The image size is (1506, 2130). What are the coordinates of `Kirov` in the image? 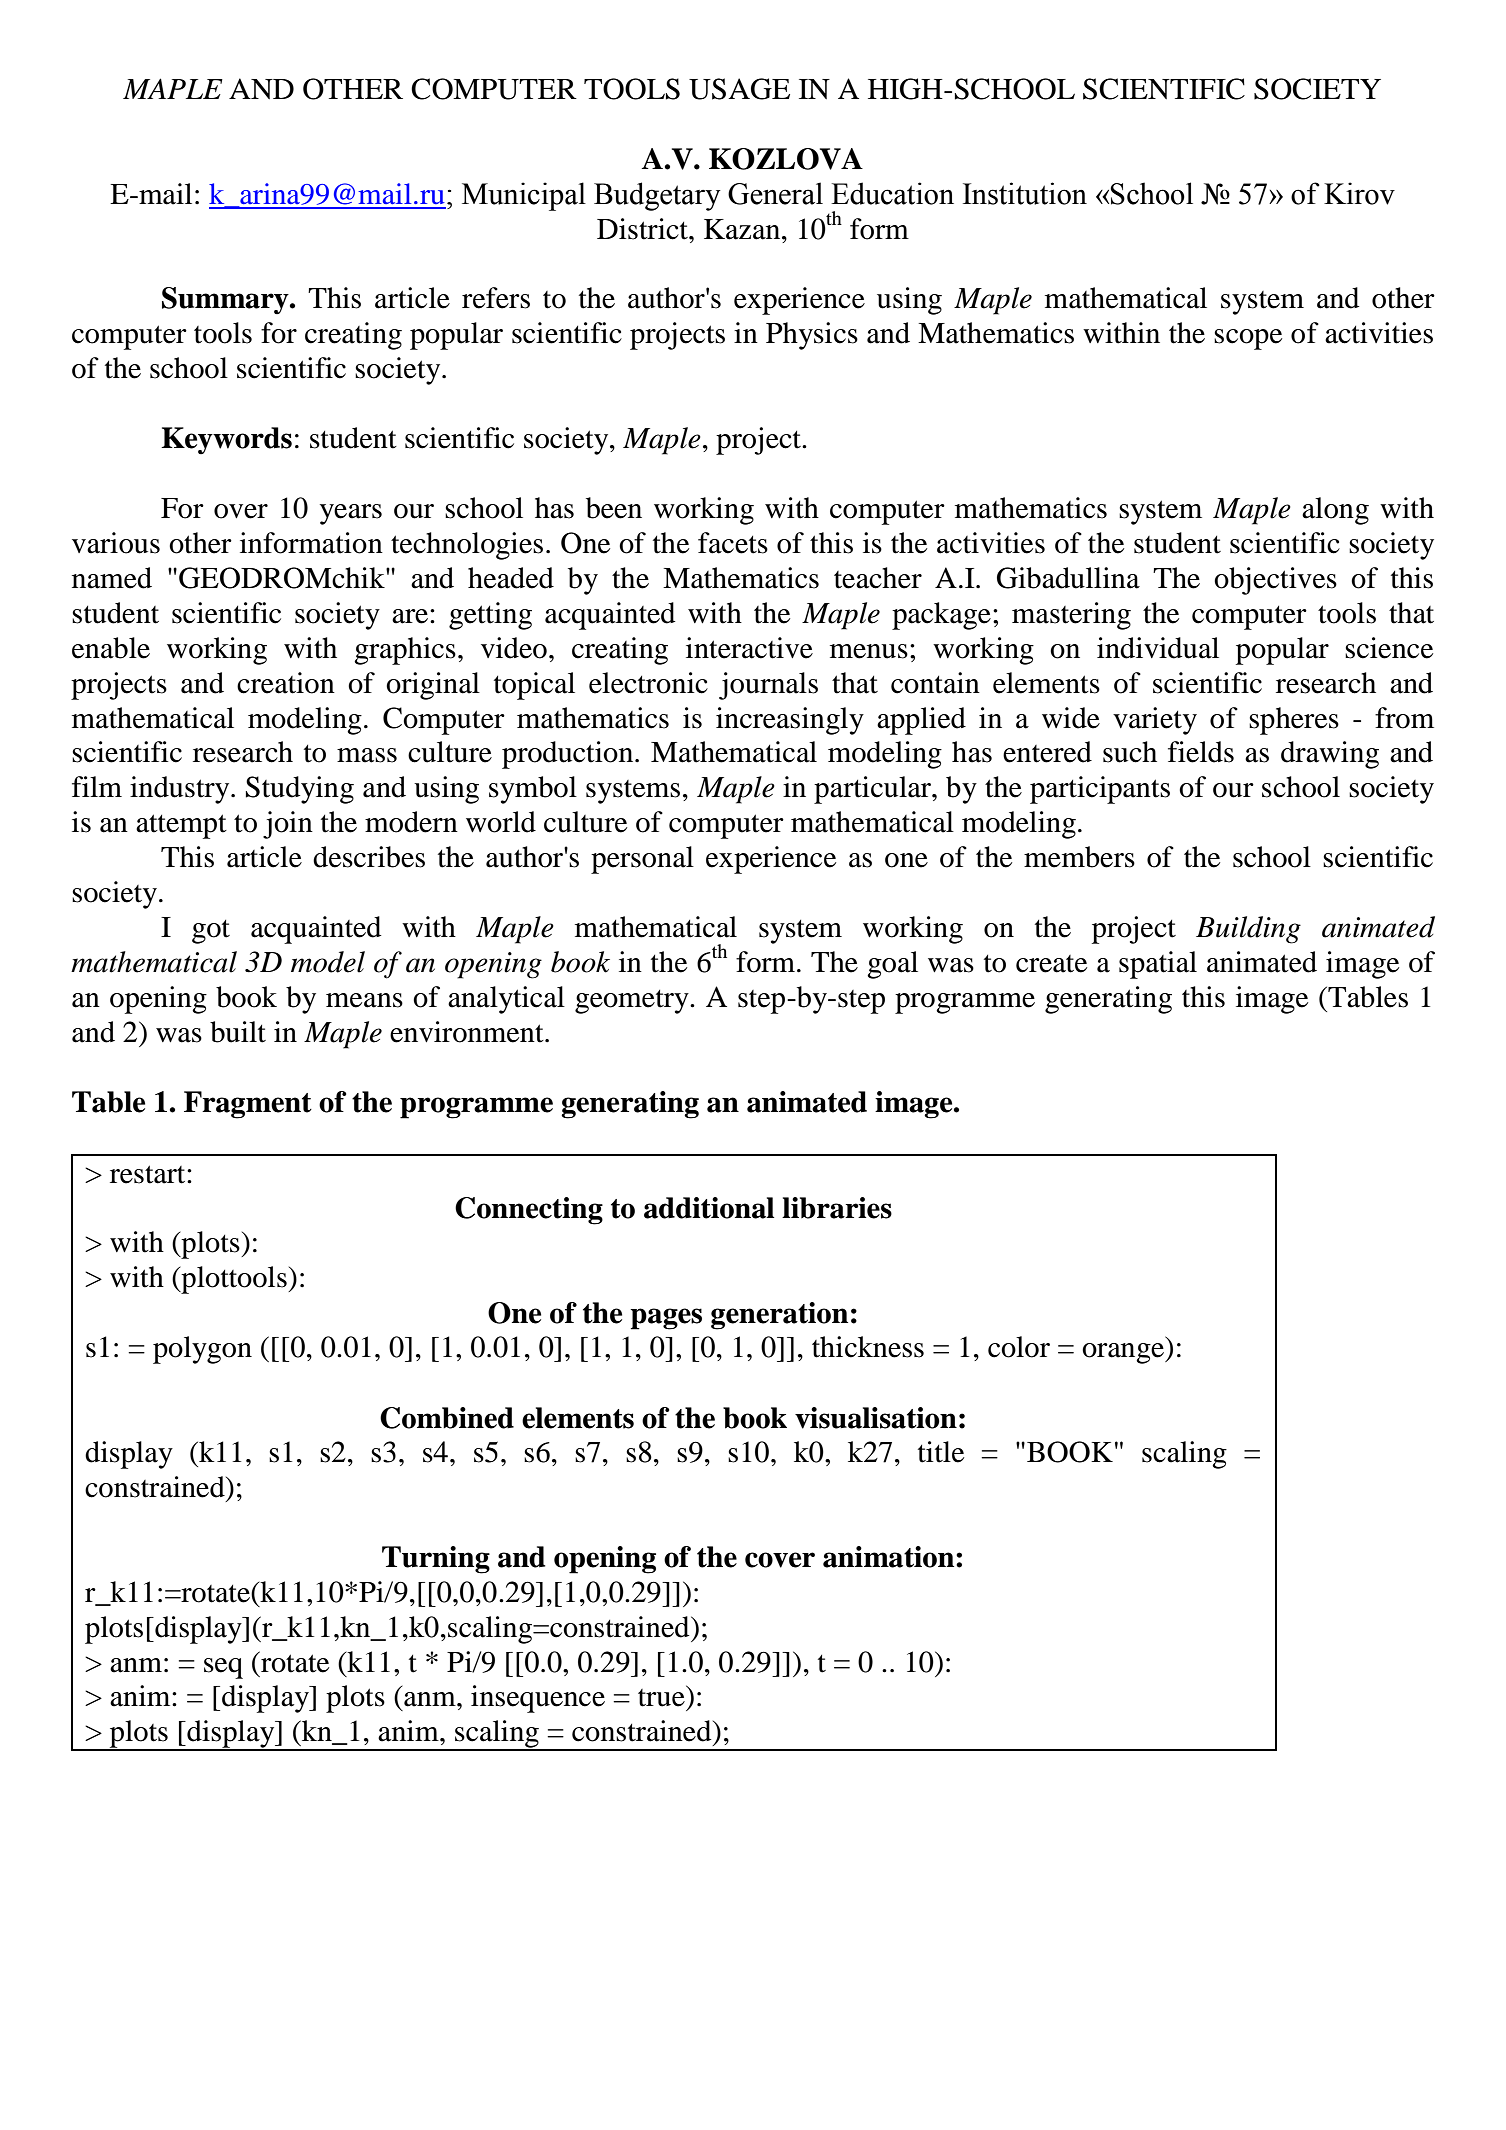 It's located at (1359, 193).
